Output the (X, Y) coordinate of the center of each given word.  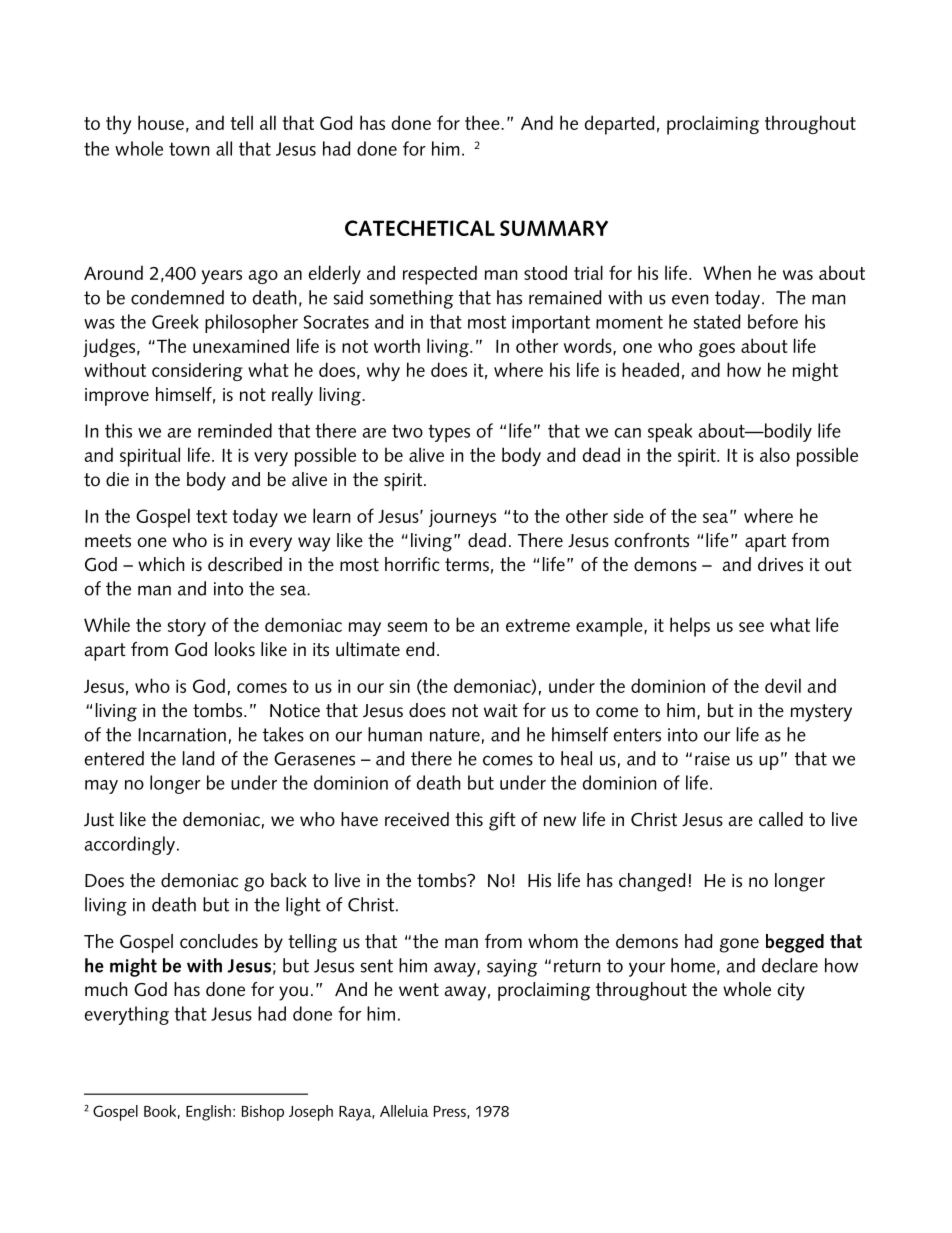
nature (455, 735)
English (208, 1113)
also (775, 454)
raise (712, 759)
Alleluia (404, 1111)
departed (619, 125)
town (189, 149)
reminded (235, 430)
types (449, 433)
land (198, 758)
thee (483, 122)
